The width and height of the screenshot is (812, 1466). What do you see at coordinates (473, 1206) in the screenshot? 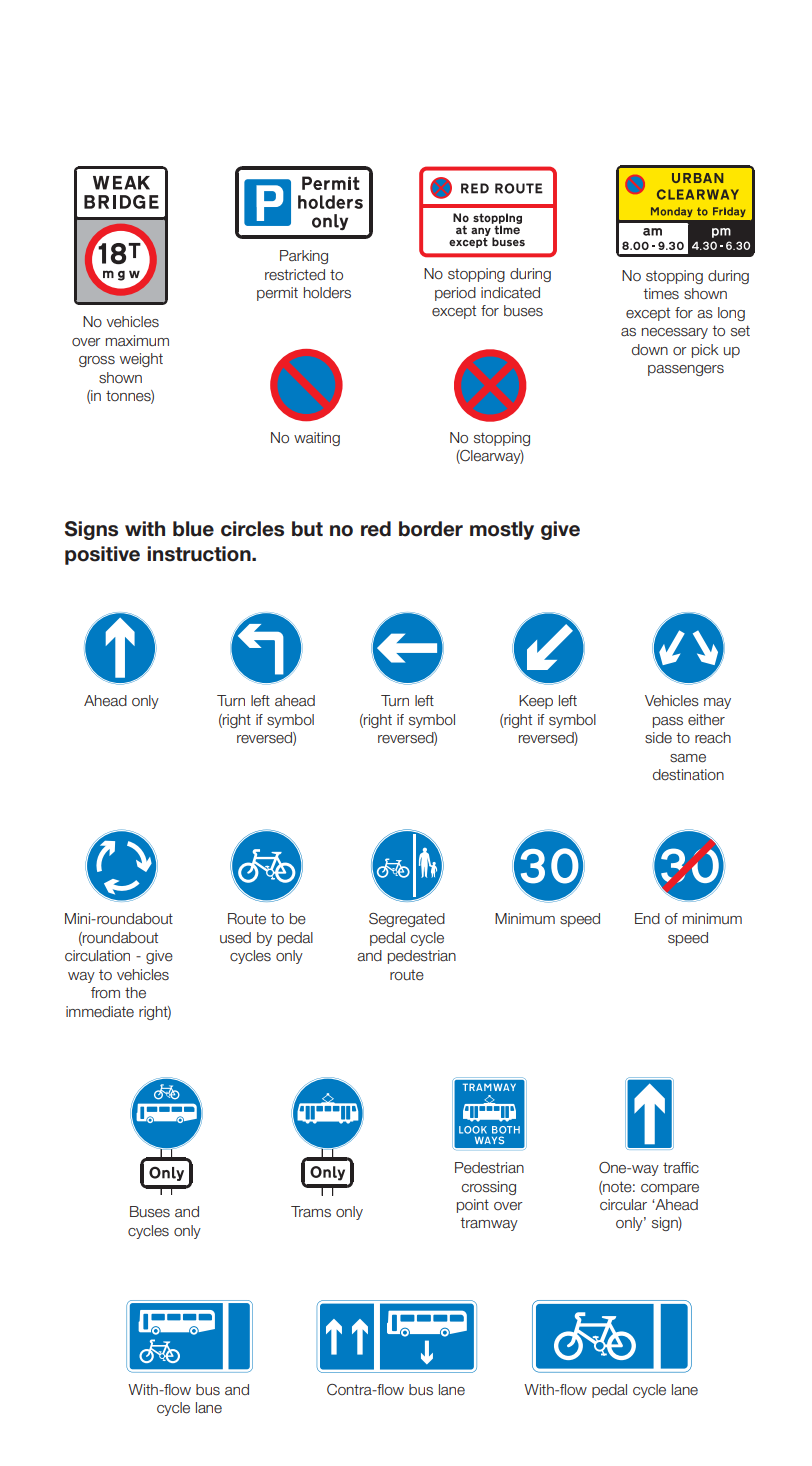
I see `point` at bounding box center [473, 1206].
